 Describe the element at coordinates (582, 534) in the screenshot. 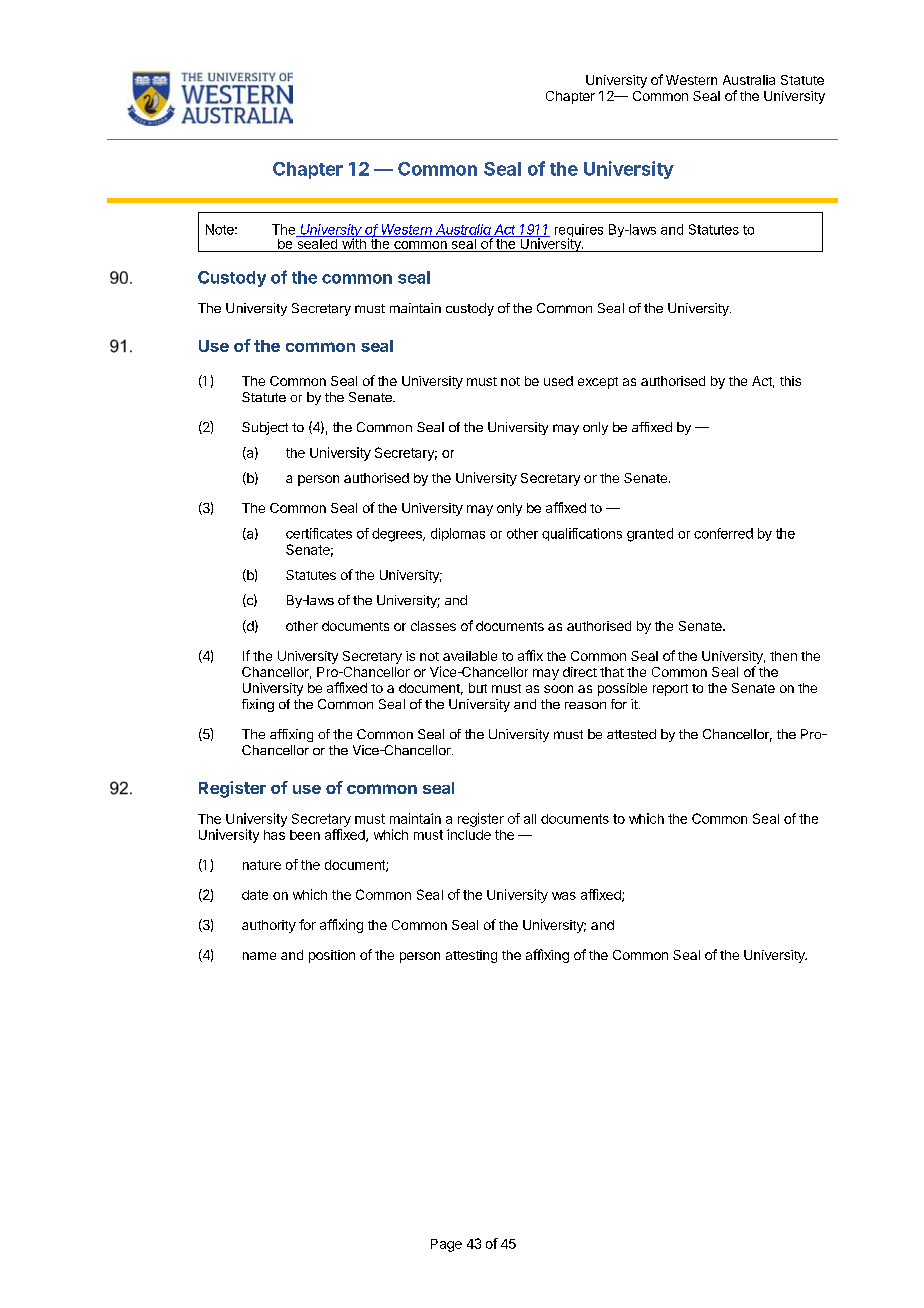

I see `qualifications` at that location.
